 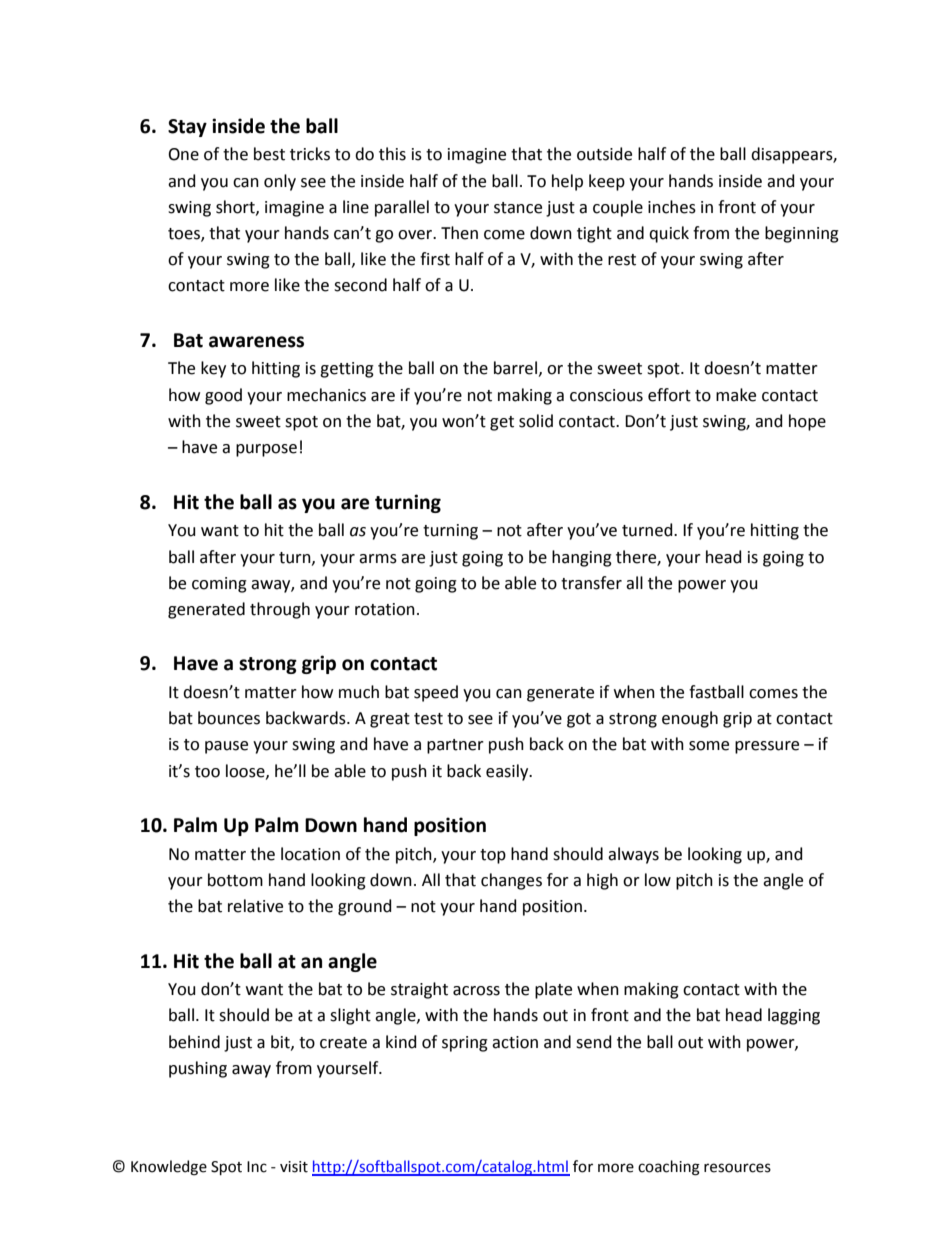 What do you see at coordinates (269, 154) in the page?
I see `best` at bounding box center [269, 154].
